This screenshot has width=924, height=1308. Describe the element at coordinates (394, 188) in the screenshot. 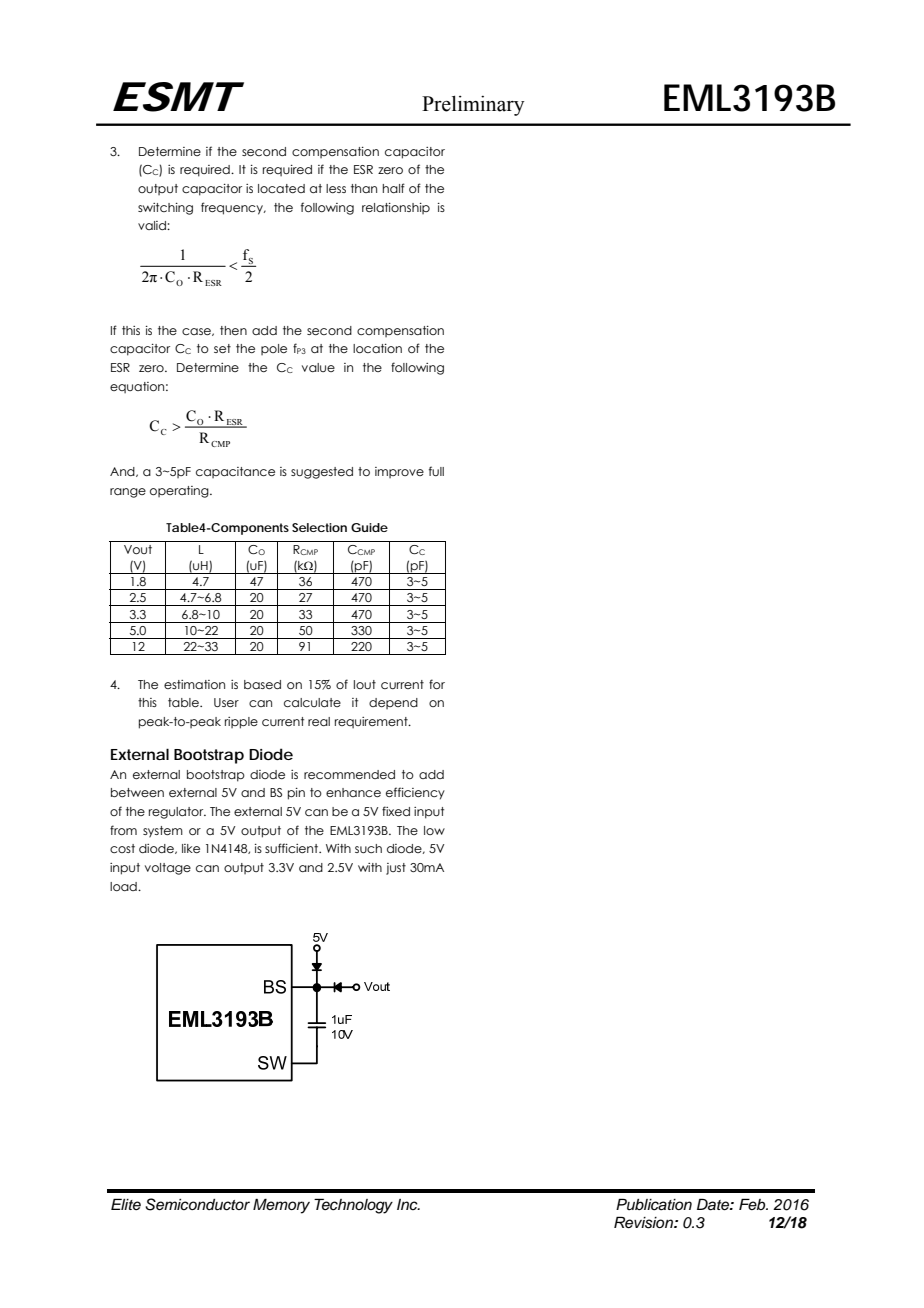

I see `half` at that location.
